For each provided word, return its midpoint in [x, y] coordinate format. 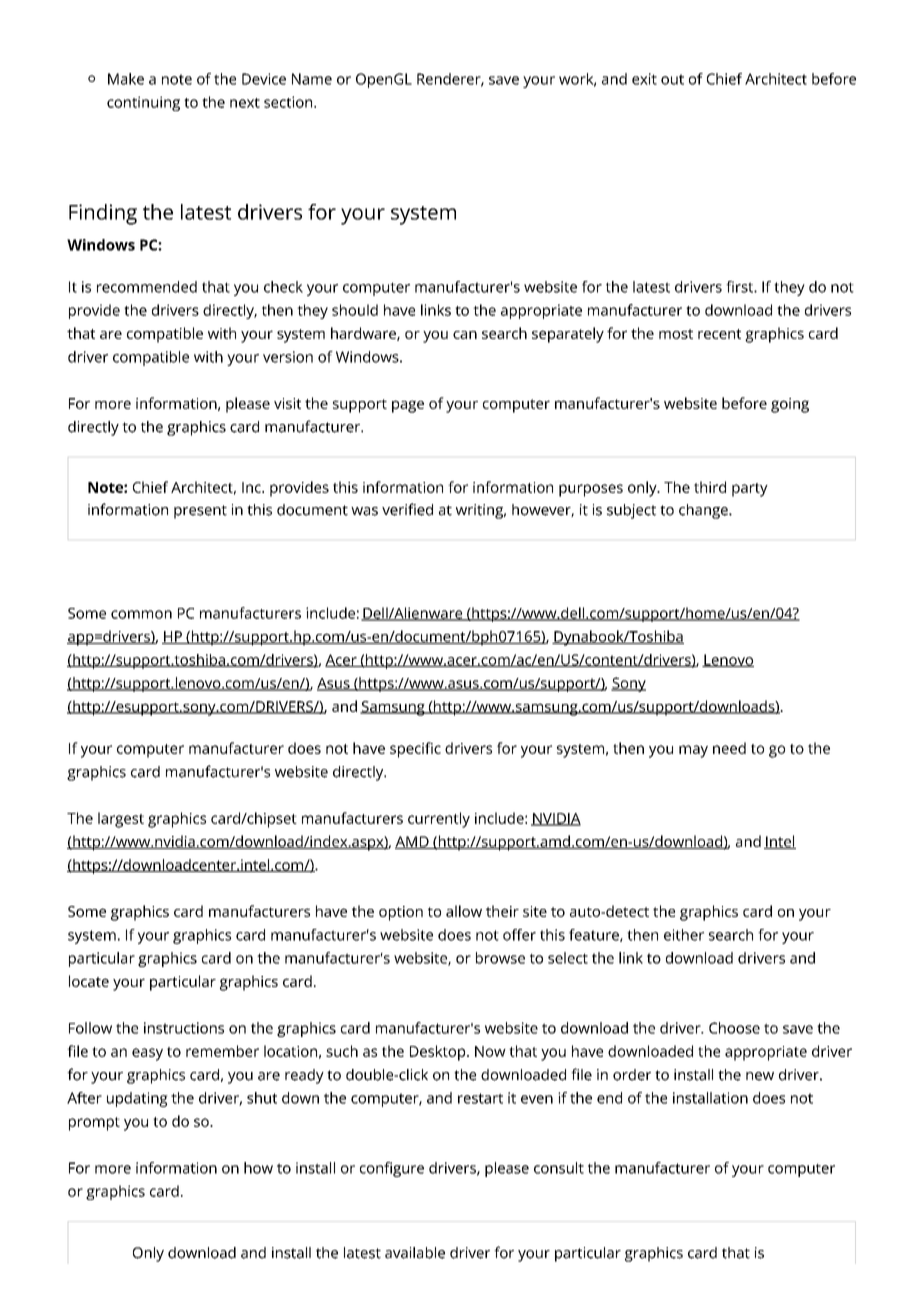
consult [559, 1168]
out [672, 79]
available [415, 1253]
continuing [143, 103]
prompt [94, 1124]
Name [312, 79]
